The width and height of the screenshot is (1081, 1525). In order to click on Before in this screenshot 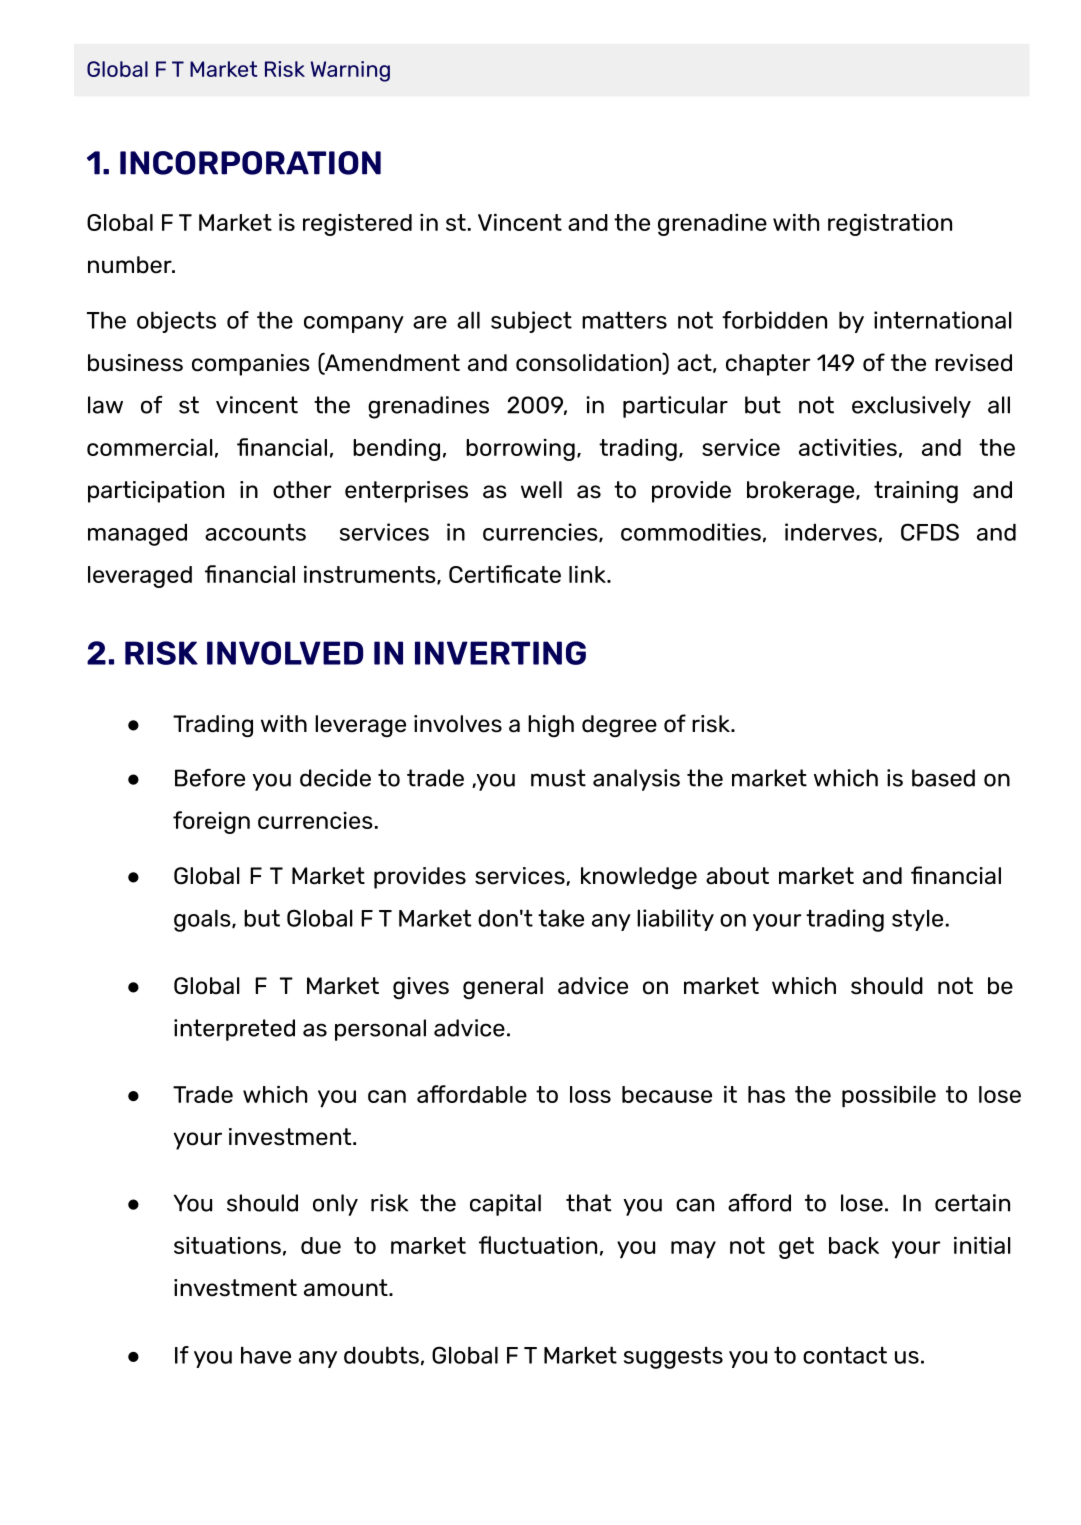, I will do `click(210, 778)`.
